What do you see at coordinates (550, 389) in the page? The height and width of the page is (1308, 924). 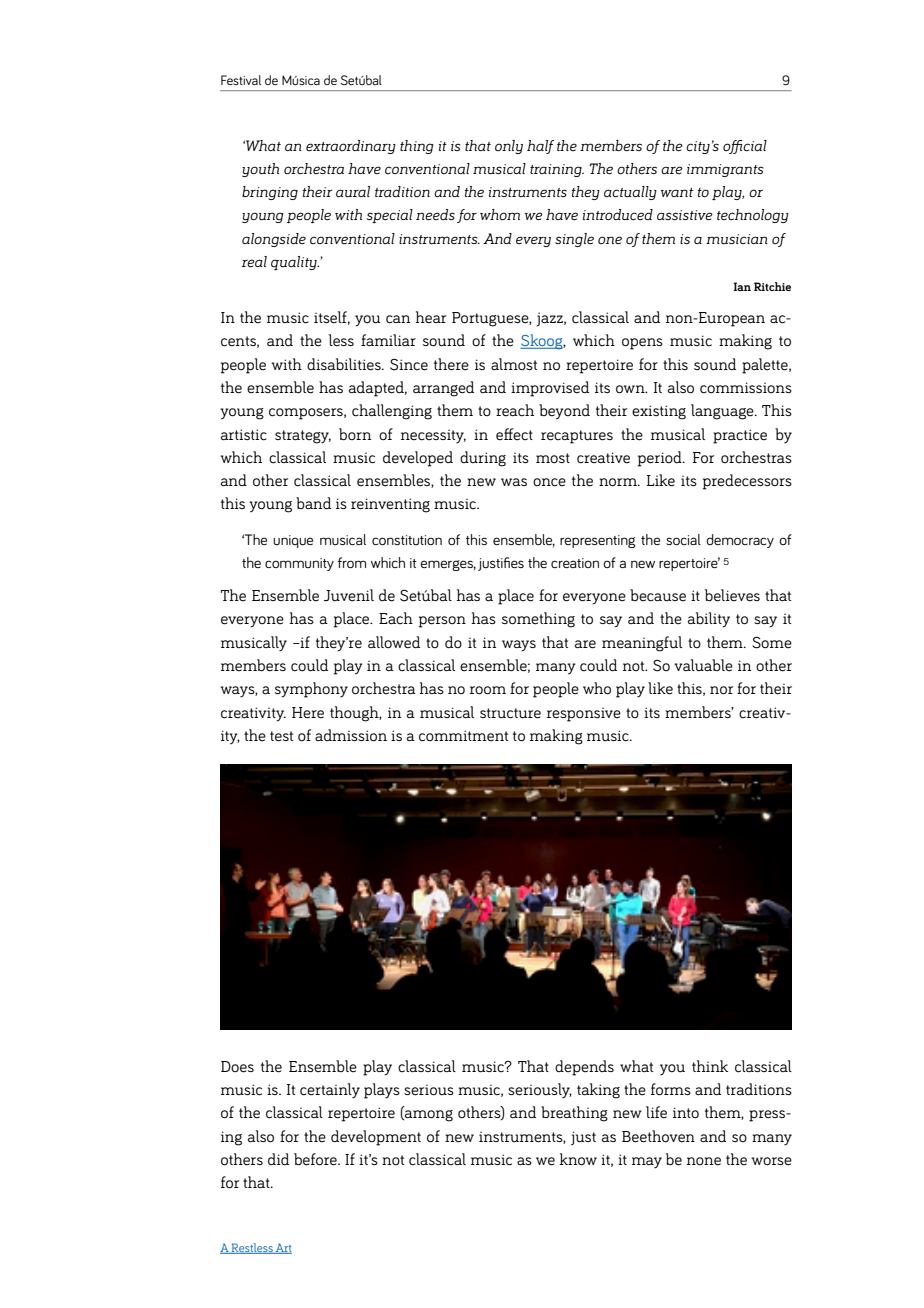 I see `improvised` at bounding box center [550, 389].
